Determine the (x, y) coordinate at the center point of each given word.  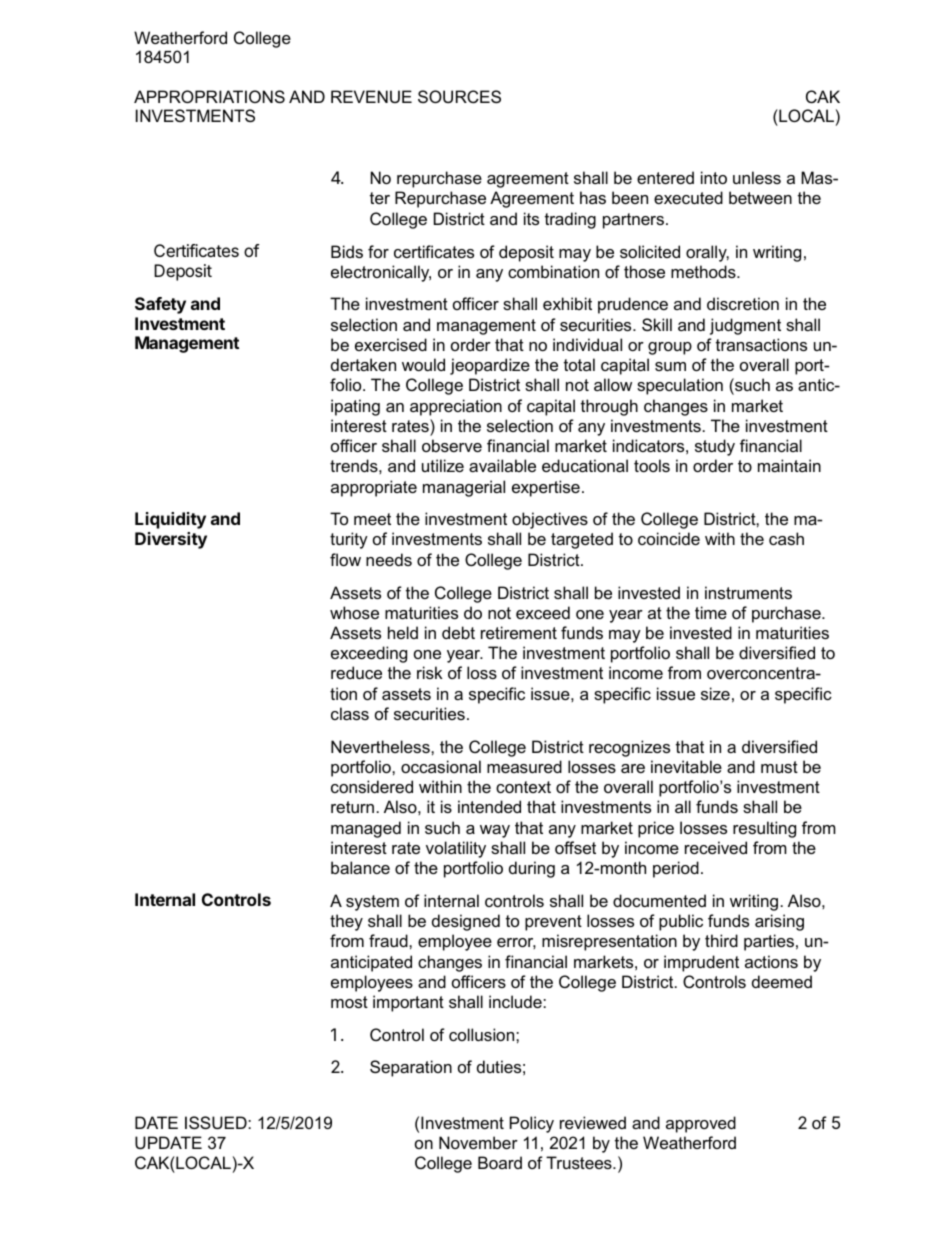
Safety (160, 305)
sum (670, 366)
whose (354, 612)
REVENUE (371, 96)
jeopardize (490, 366)
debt (458, 632)
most (349, 1002)
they (346, 922)
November (478, 1142)
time (711, 612)
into (714, 177)
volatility (456, 849)
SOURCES (459, 96)
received (716, 847)
